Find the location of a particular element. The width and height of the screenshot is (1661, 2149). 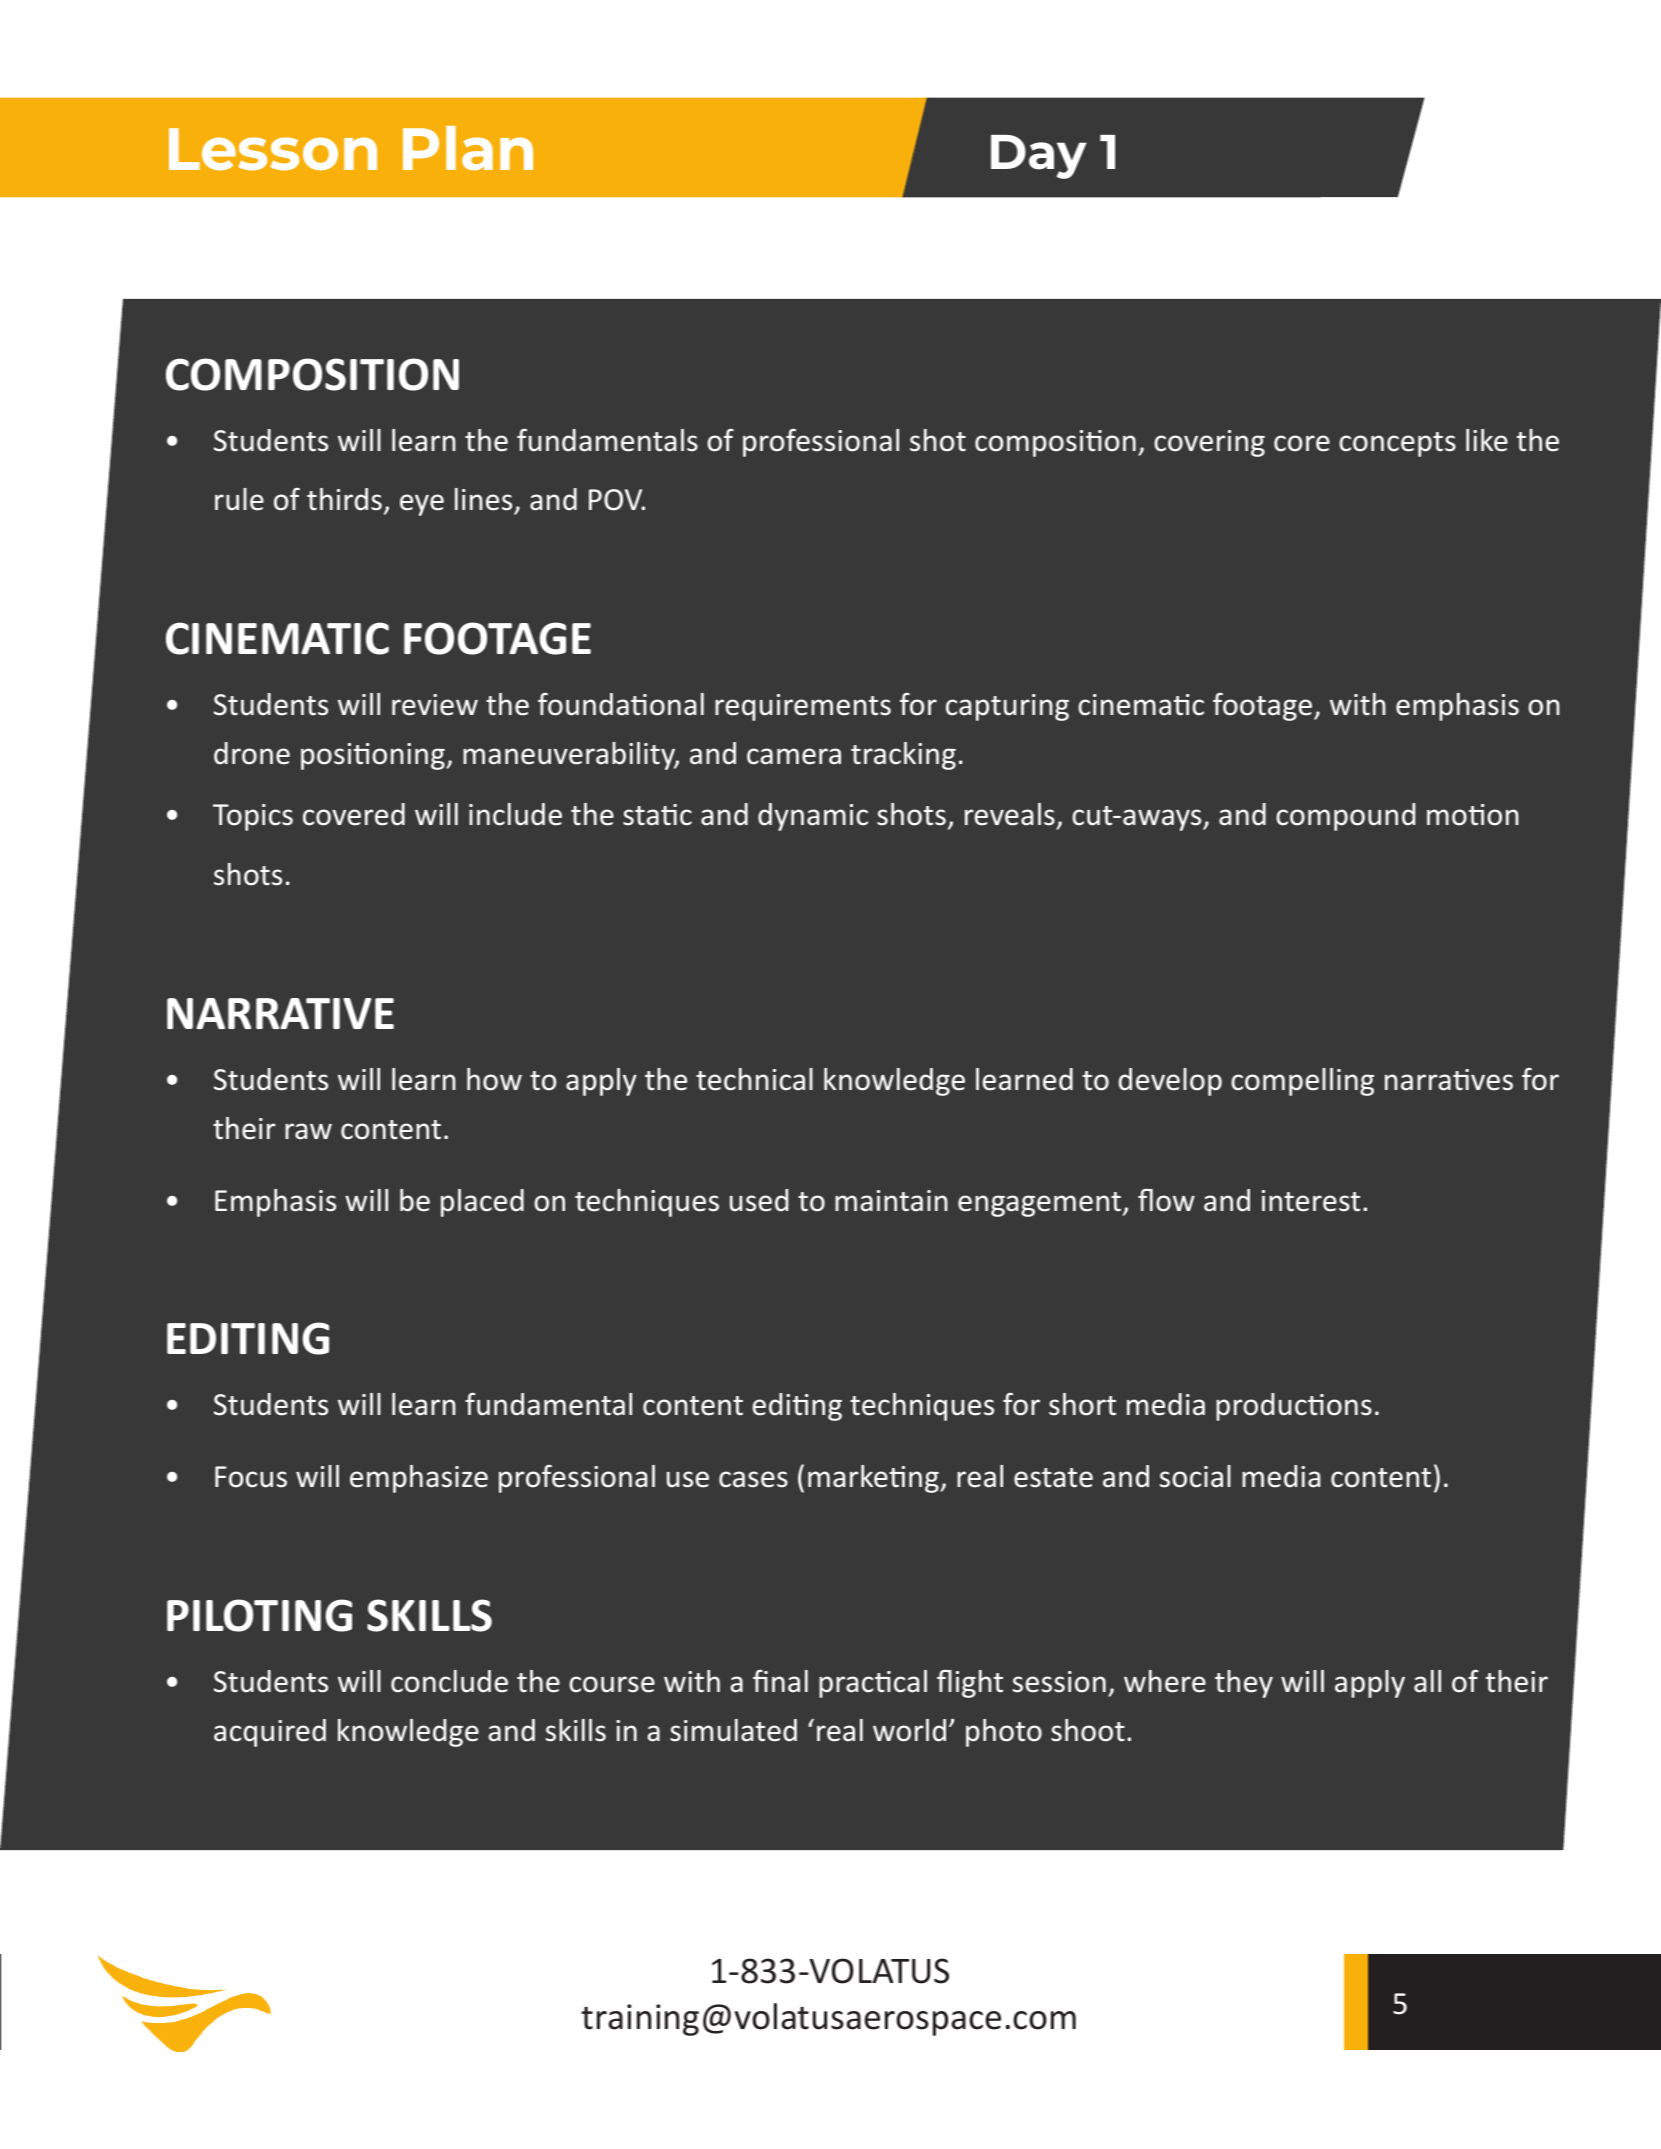

interest is located at coordinates (1311, 1201).
